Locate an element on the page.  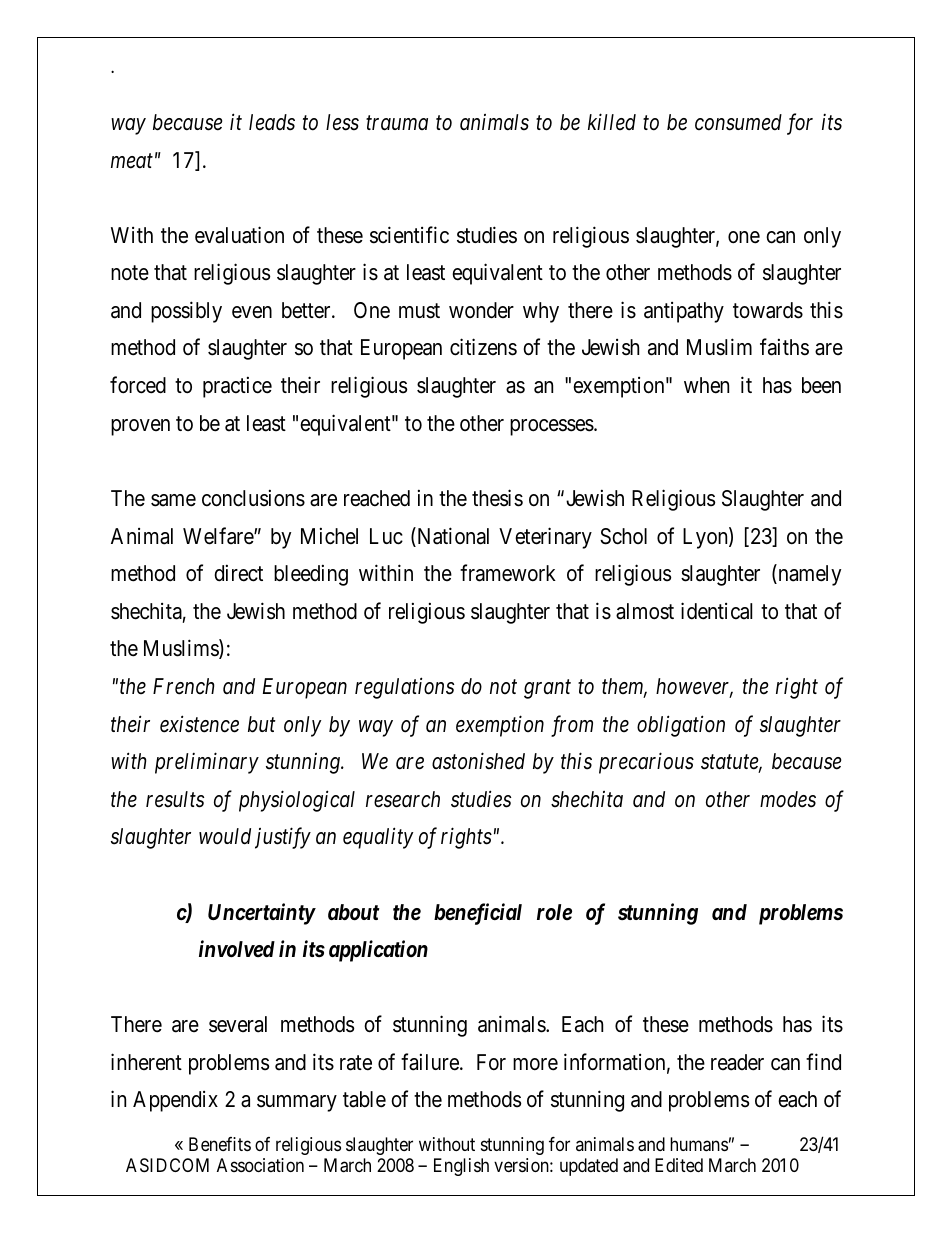
trauma is located at coordinates (397, 123).
